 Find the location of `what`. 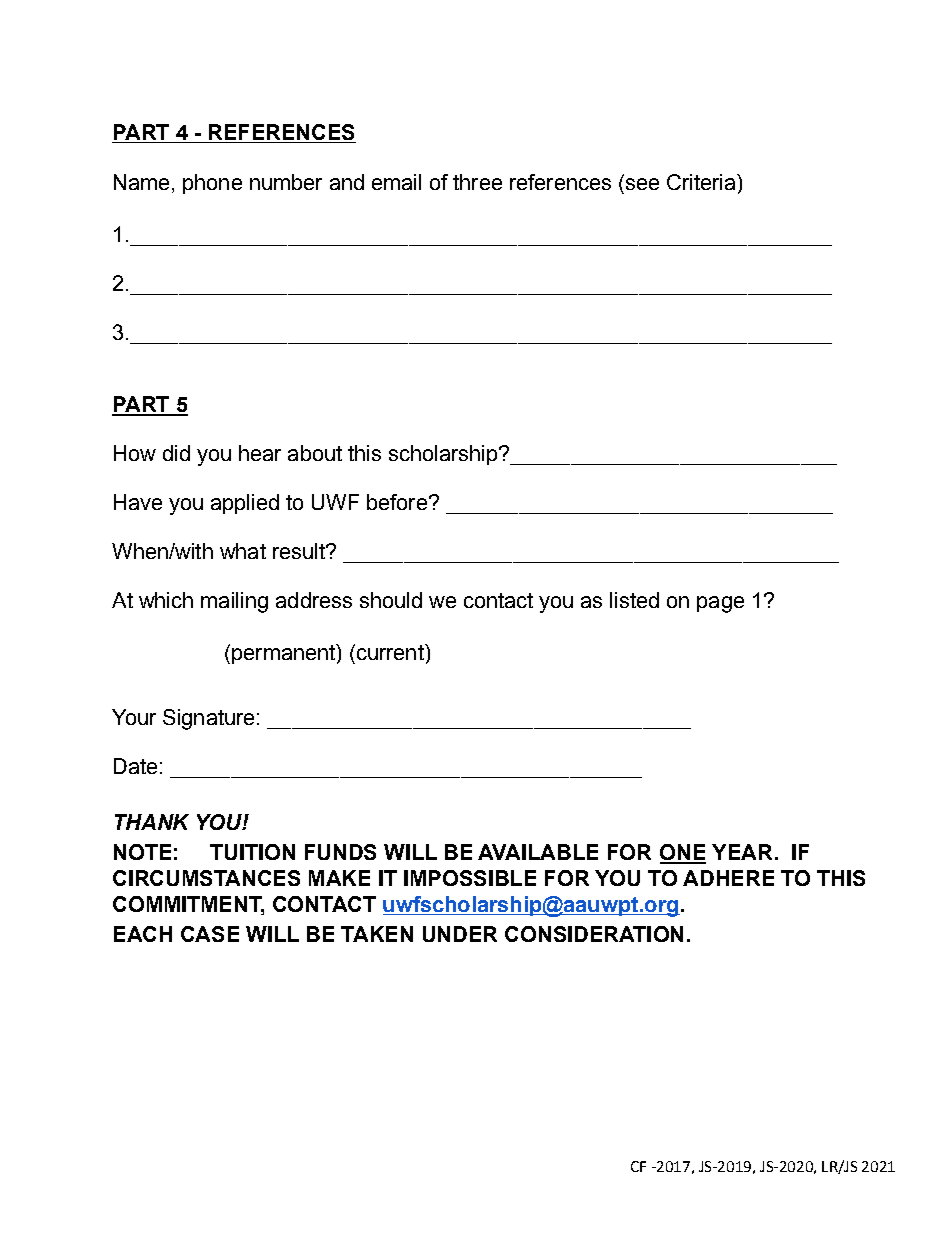

what is located at coordinates (243, 551).
